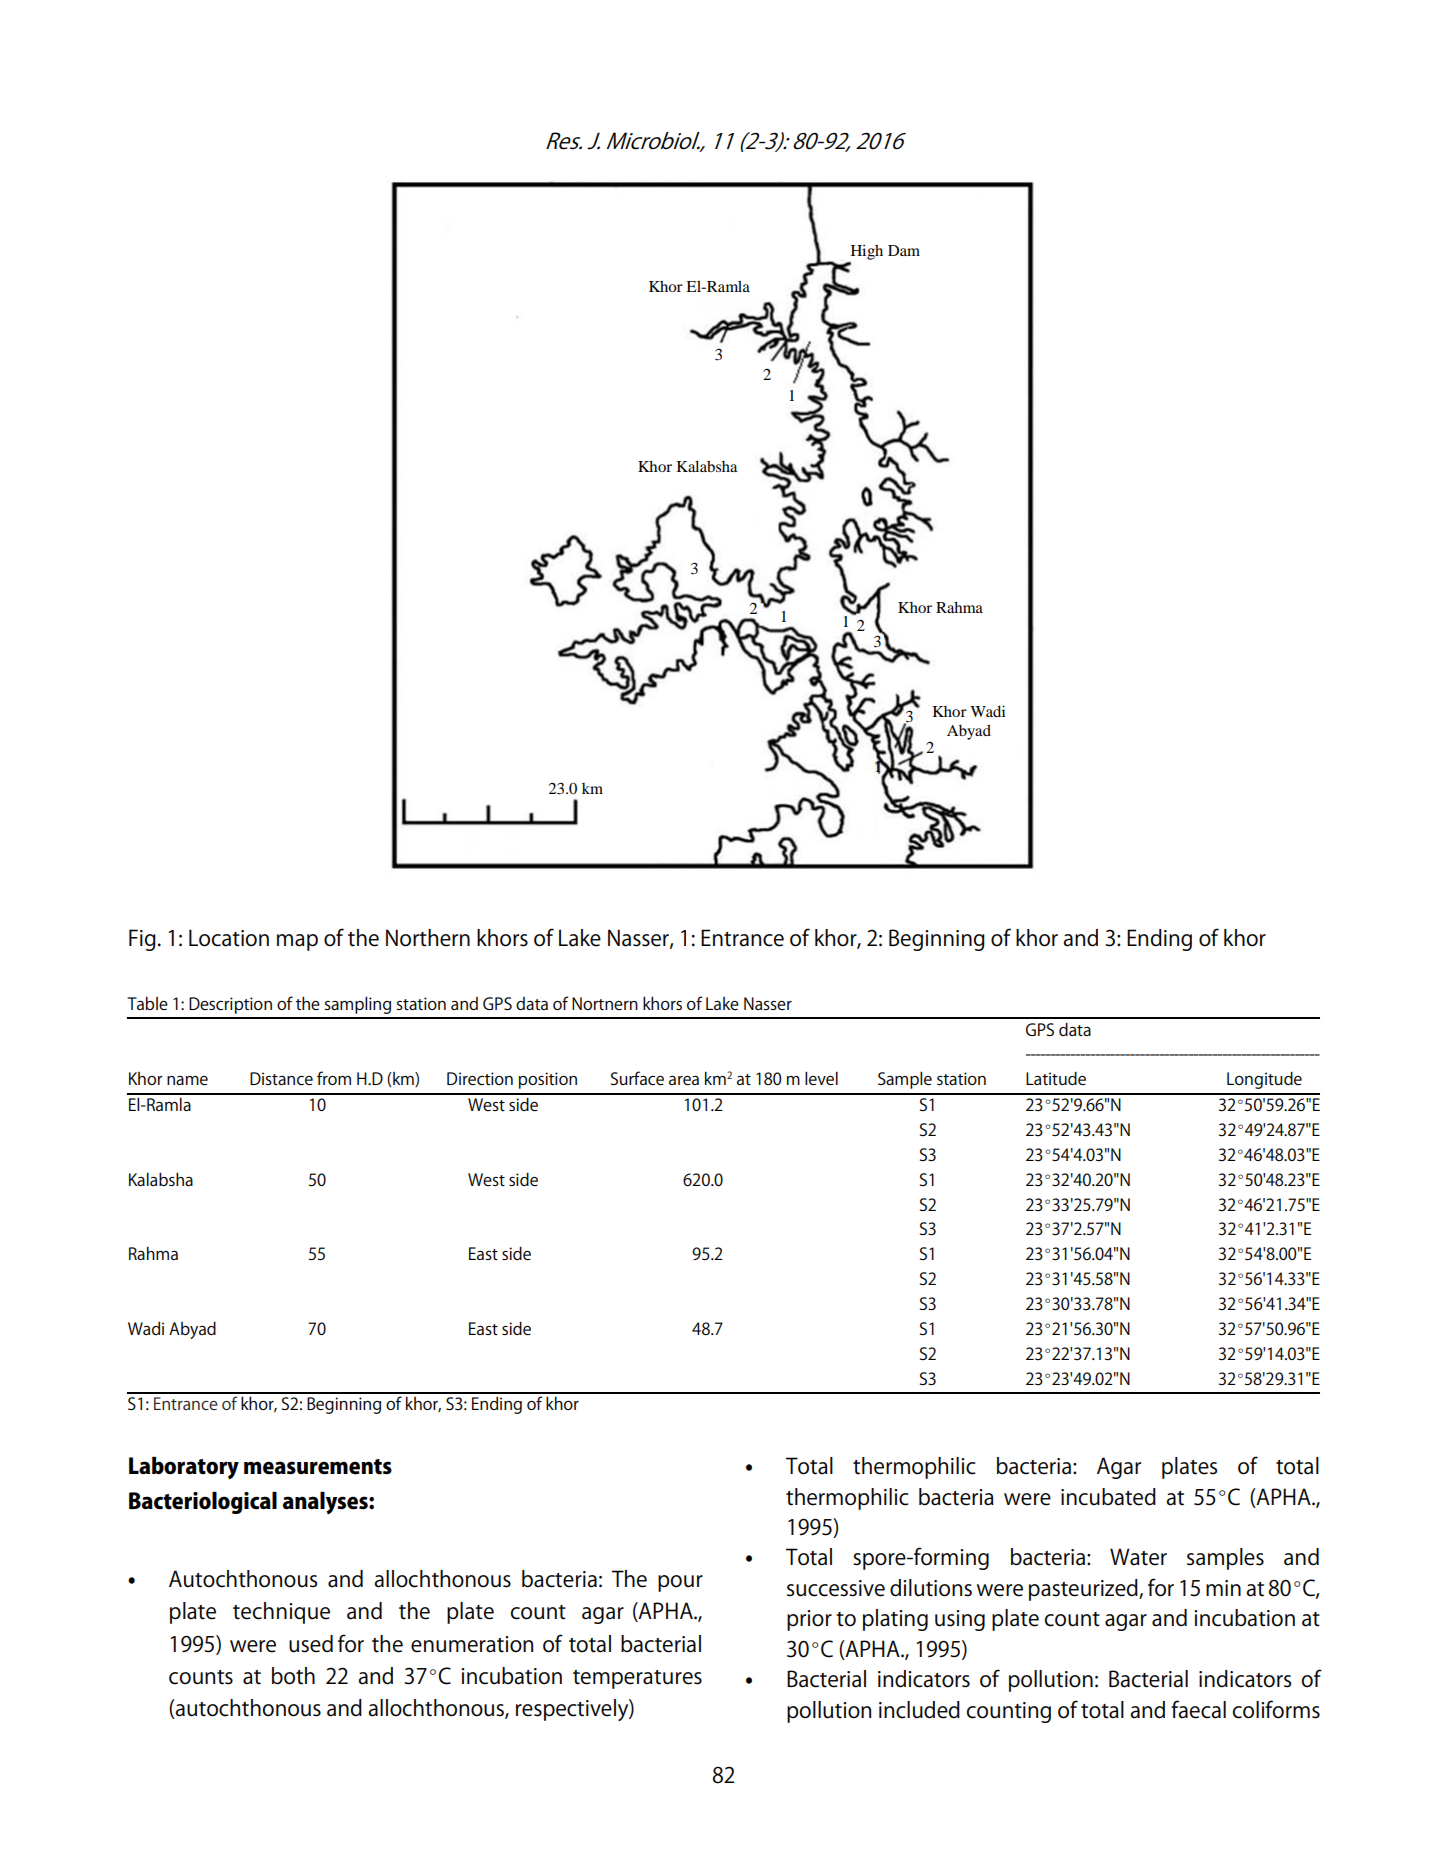  Describe the element at coordinates (297, 942) in the screenshot. I see `map` at that location.
